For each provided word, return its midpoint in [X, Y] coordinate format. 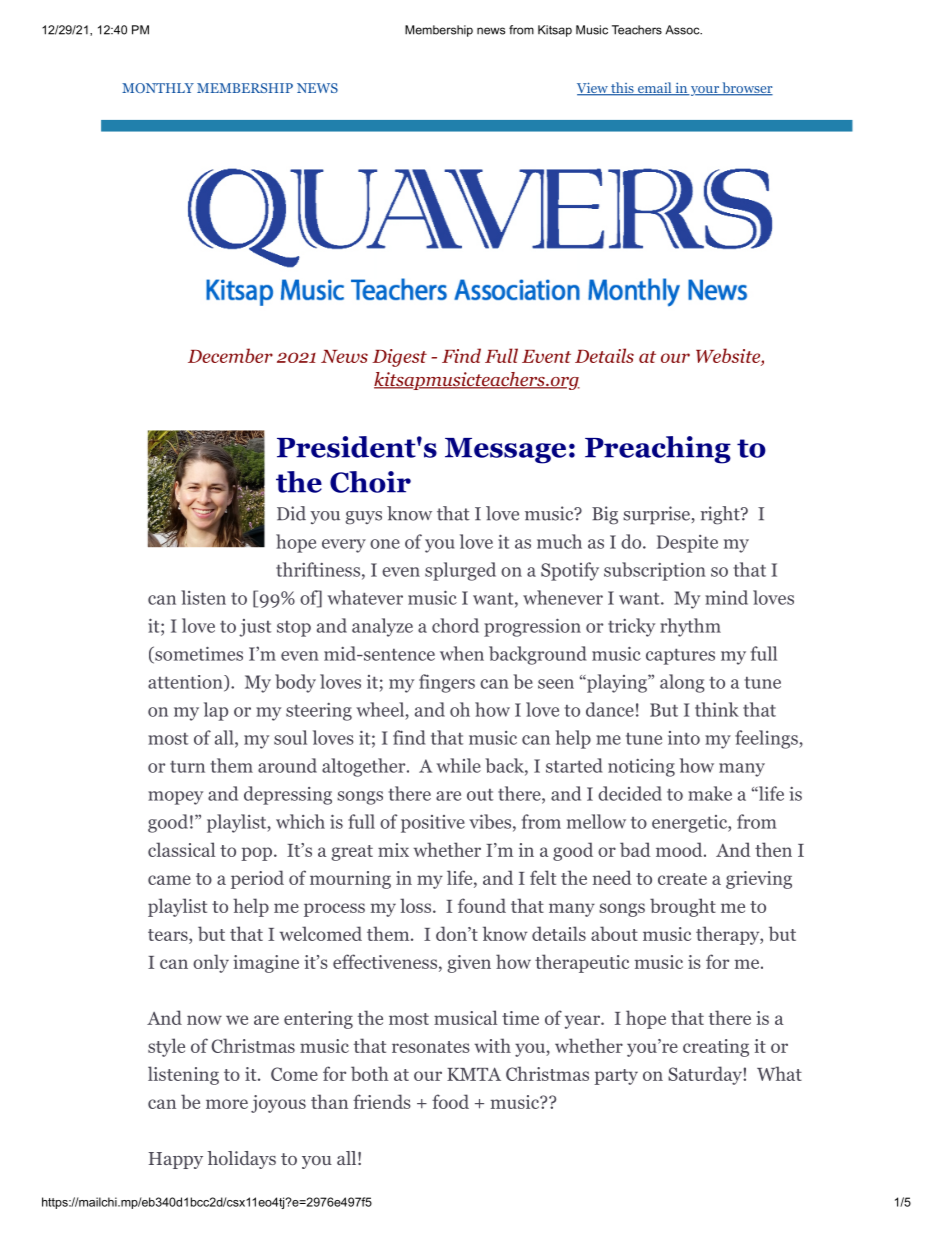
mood [679, 849]
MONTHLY [158, 88]
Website [729, 355]
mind [726, 597]
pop [256, 854]
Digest [399, 358]
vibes [490, 821]
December [230, 355]
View [593, 89]
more [227, 1104]
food [450, 1101]
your [704, 91]
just [255, 628]
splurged [460, 571]
